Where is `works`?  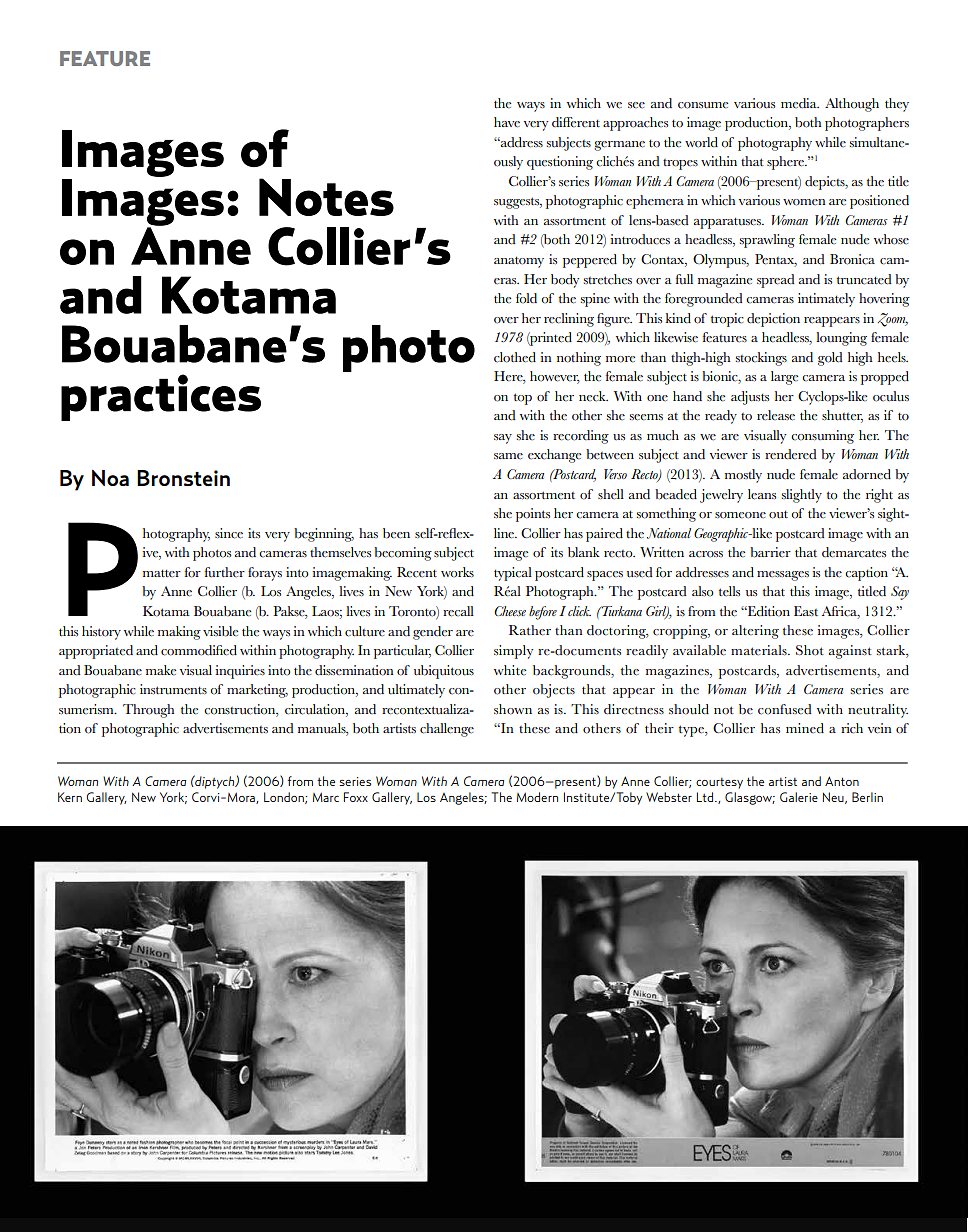 works is located at coordinates (457, 572).
